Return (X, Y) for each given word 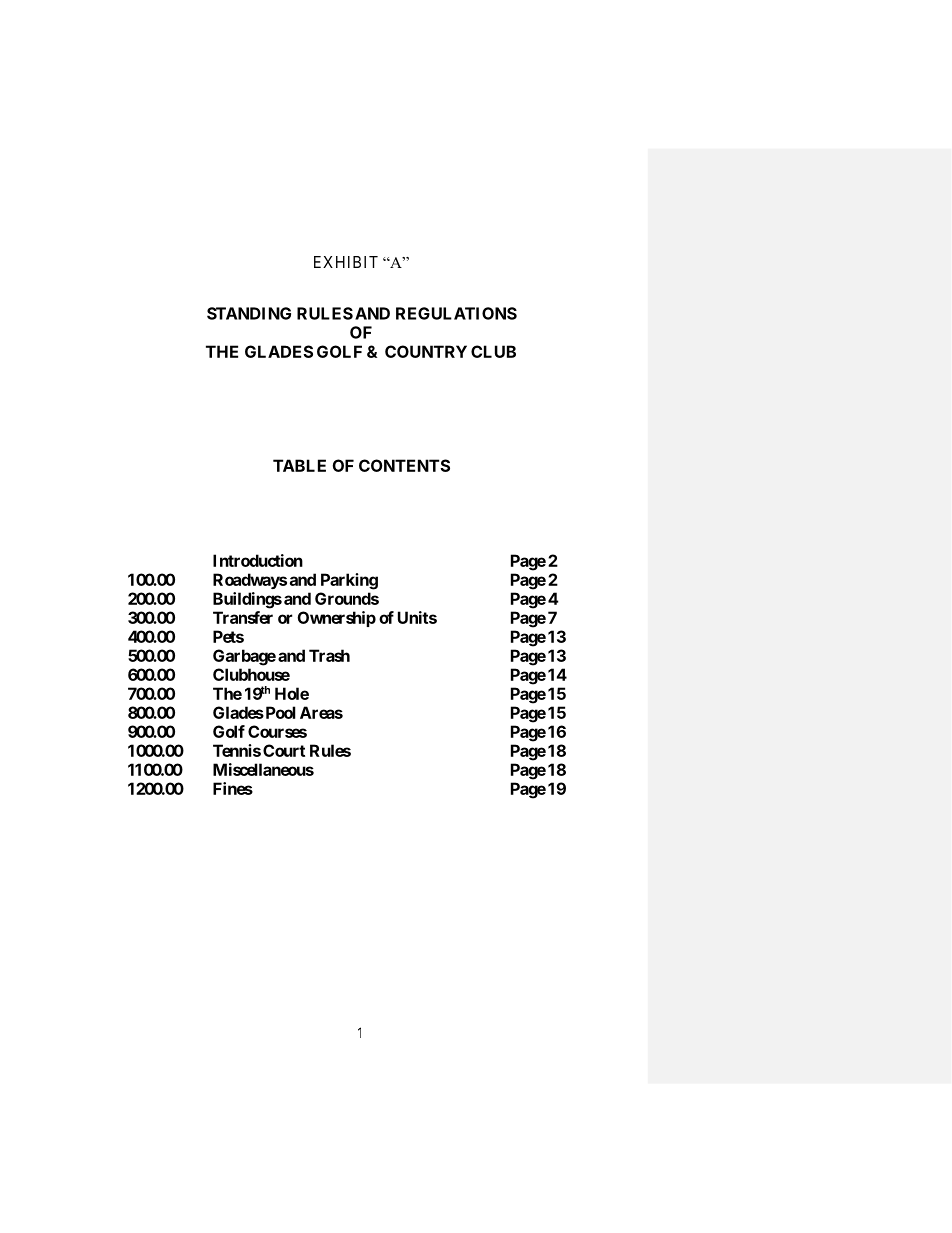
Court (284, 750)
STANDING (249, 313)
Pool (279, 712)
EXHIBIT (346, 262)
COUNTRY (426, 351)
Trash (329, 655)
